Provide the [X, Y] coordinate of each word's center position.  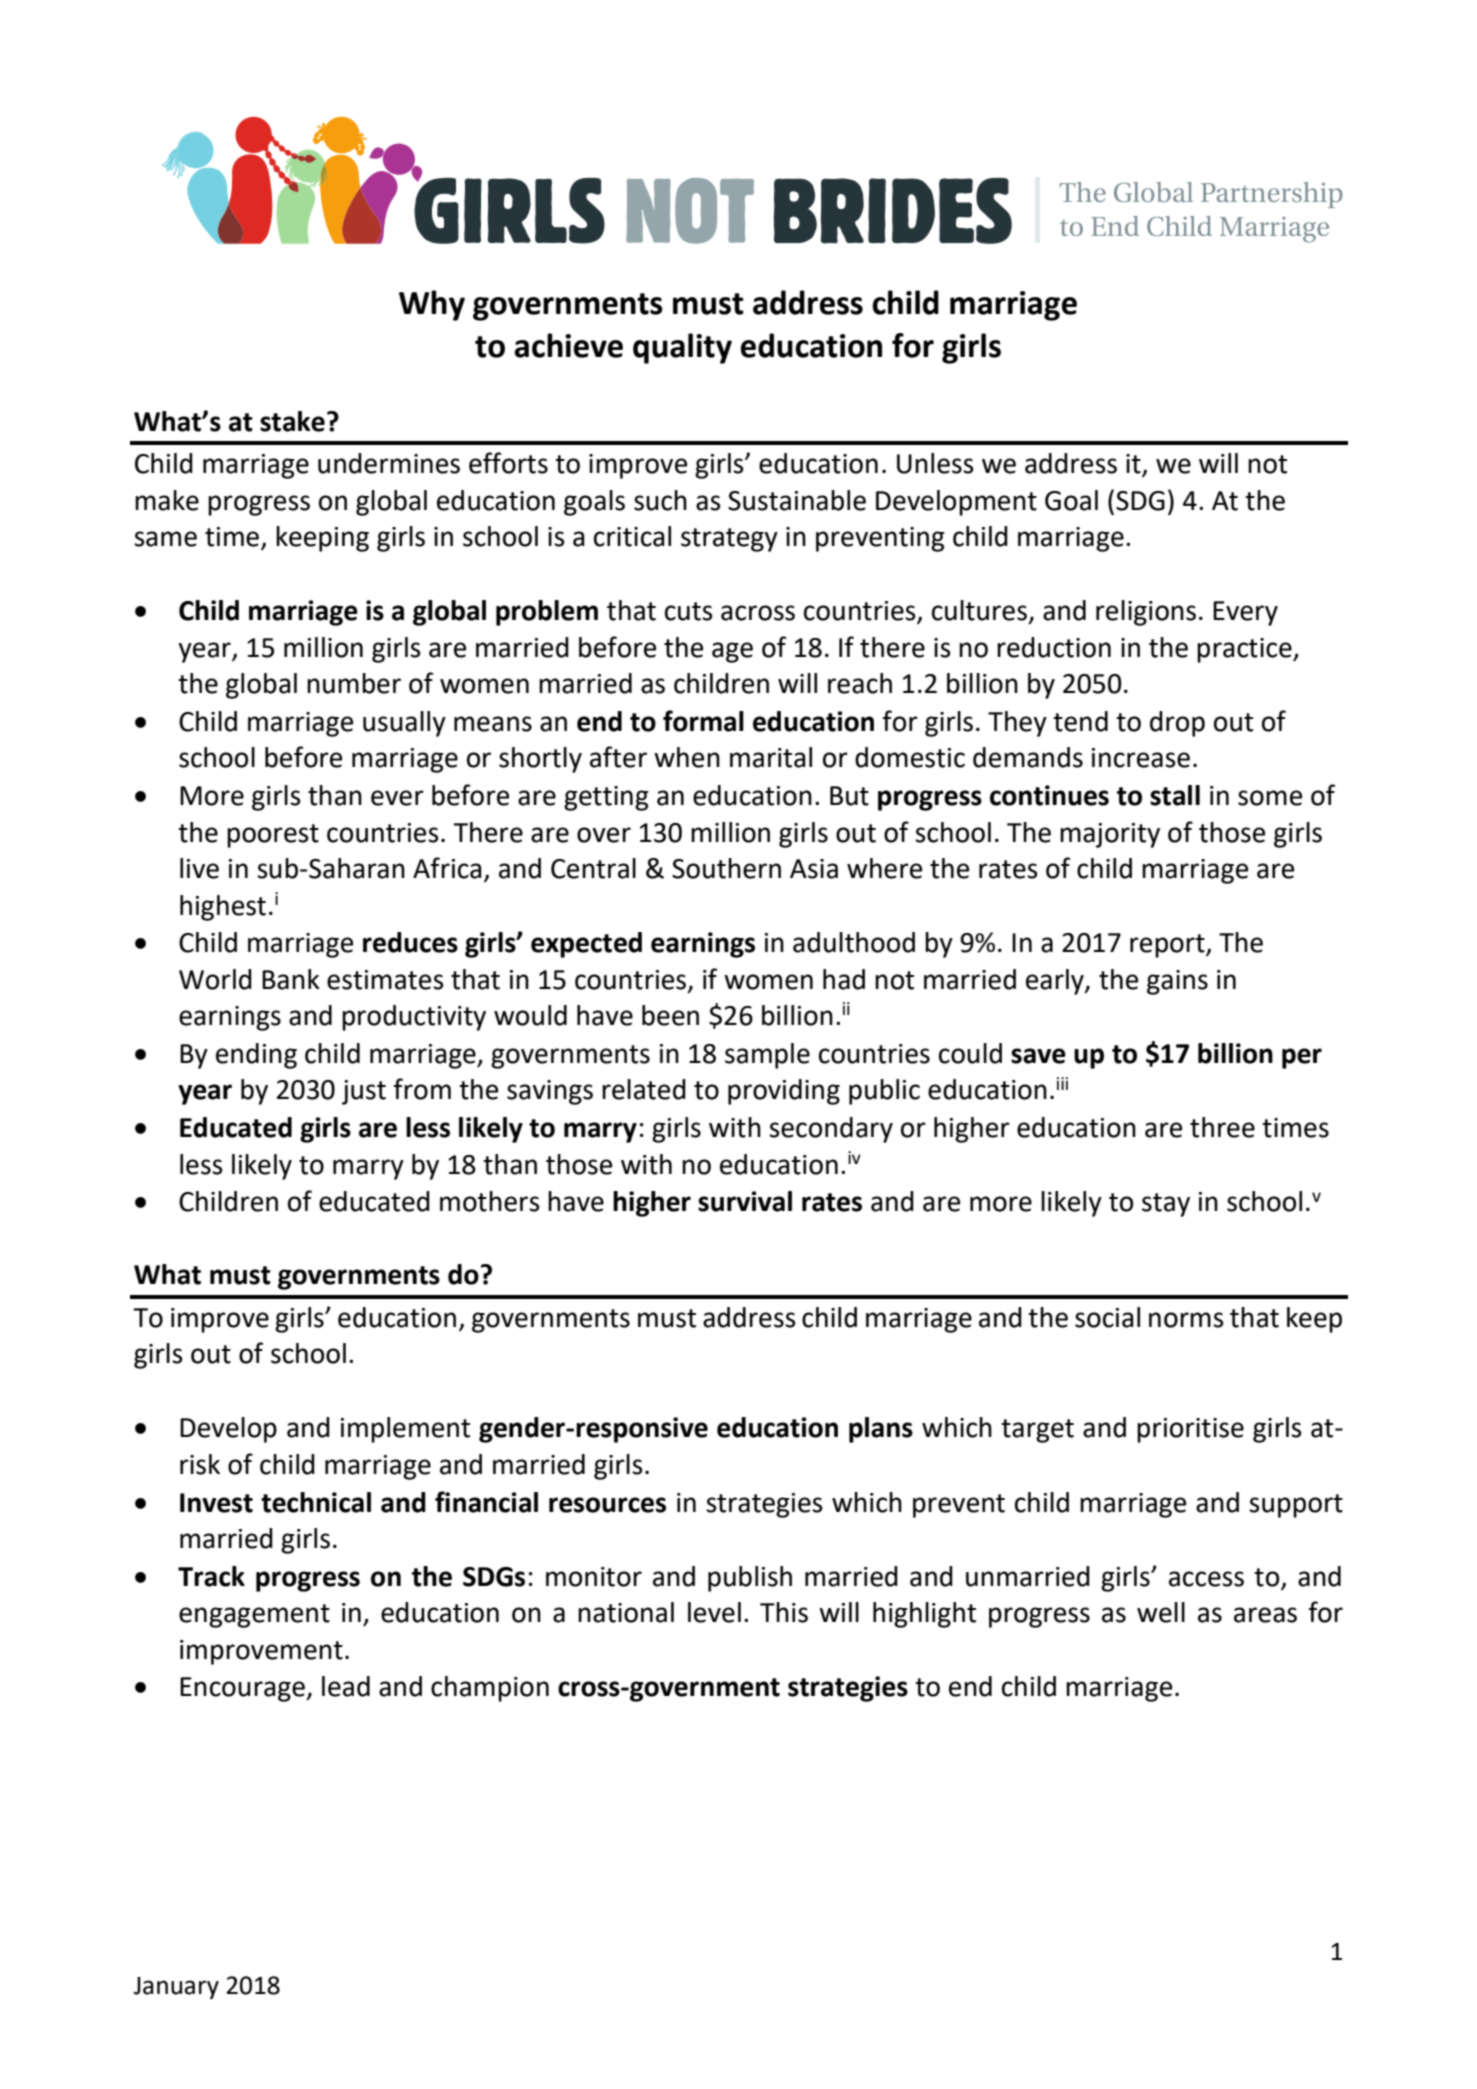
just [364, 1092]
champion [490, 1689]
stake [292, 421]
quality [682, 348]
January [176, 1988]
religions [1146, 613]
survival [745, 1201]
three [1222, 1127]
